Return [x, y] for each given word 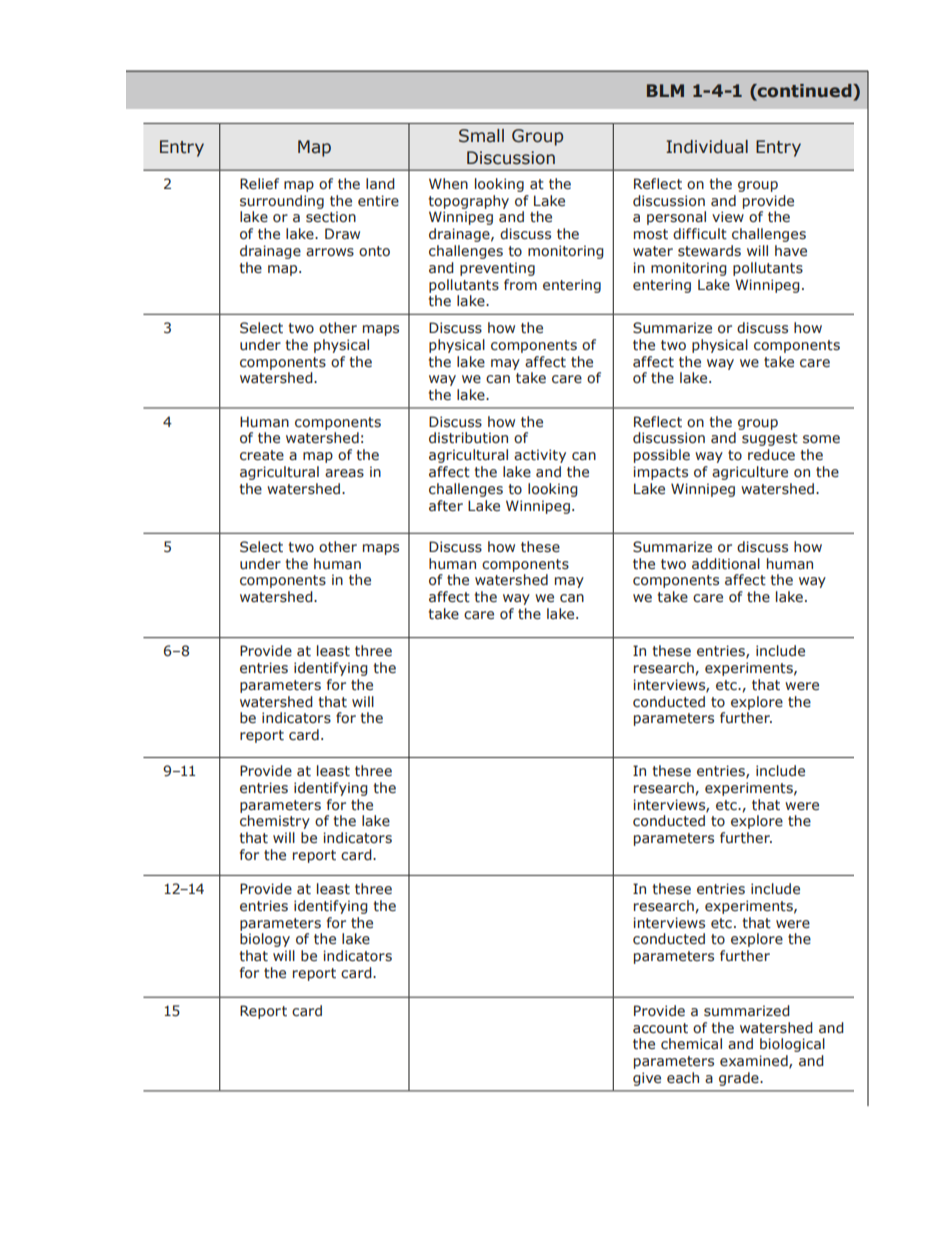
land [380, 183]
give [647, 1079]
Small [481, 136]
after [446, 506]
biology [265, 940]
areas [344, 473]
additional [726, 563]
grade [740, 1079]
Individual [707, 147]
